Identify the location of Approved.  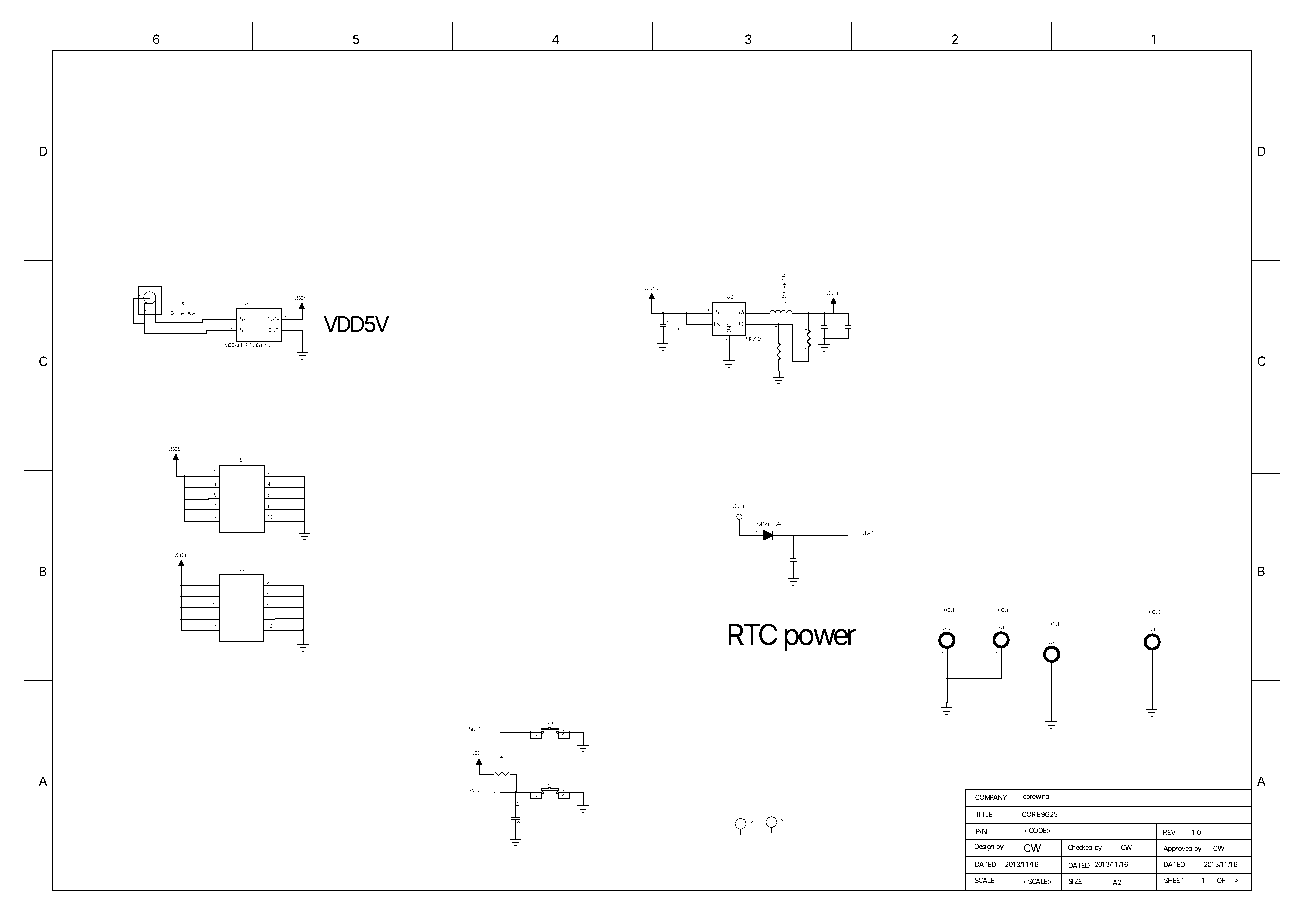
(1177, 849).
